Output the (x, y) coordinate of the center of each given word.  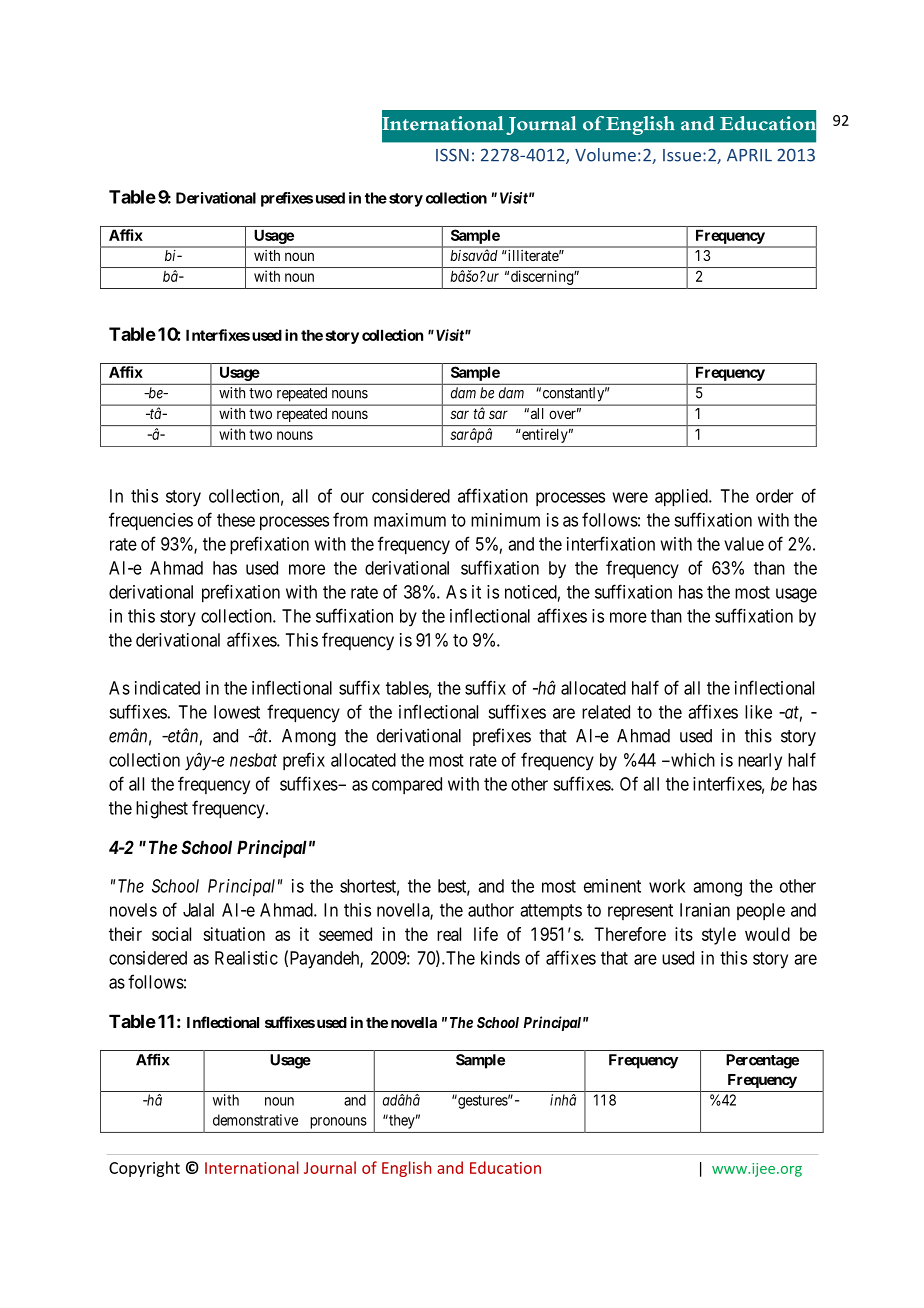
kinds (500, 958)
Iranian (705, 910)
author (491, 910)
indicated (167, 688)
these (236, 520)
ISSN (452, 155)
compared (407, 785)
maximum (410, 520)
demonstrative (255, 1120)
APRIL (749, 155)
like (758, 712)
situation (234, 934)
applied (682, 498)
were (630, 497)
